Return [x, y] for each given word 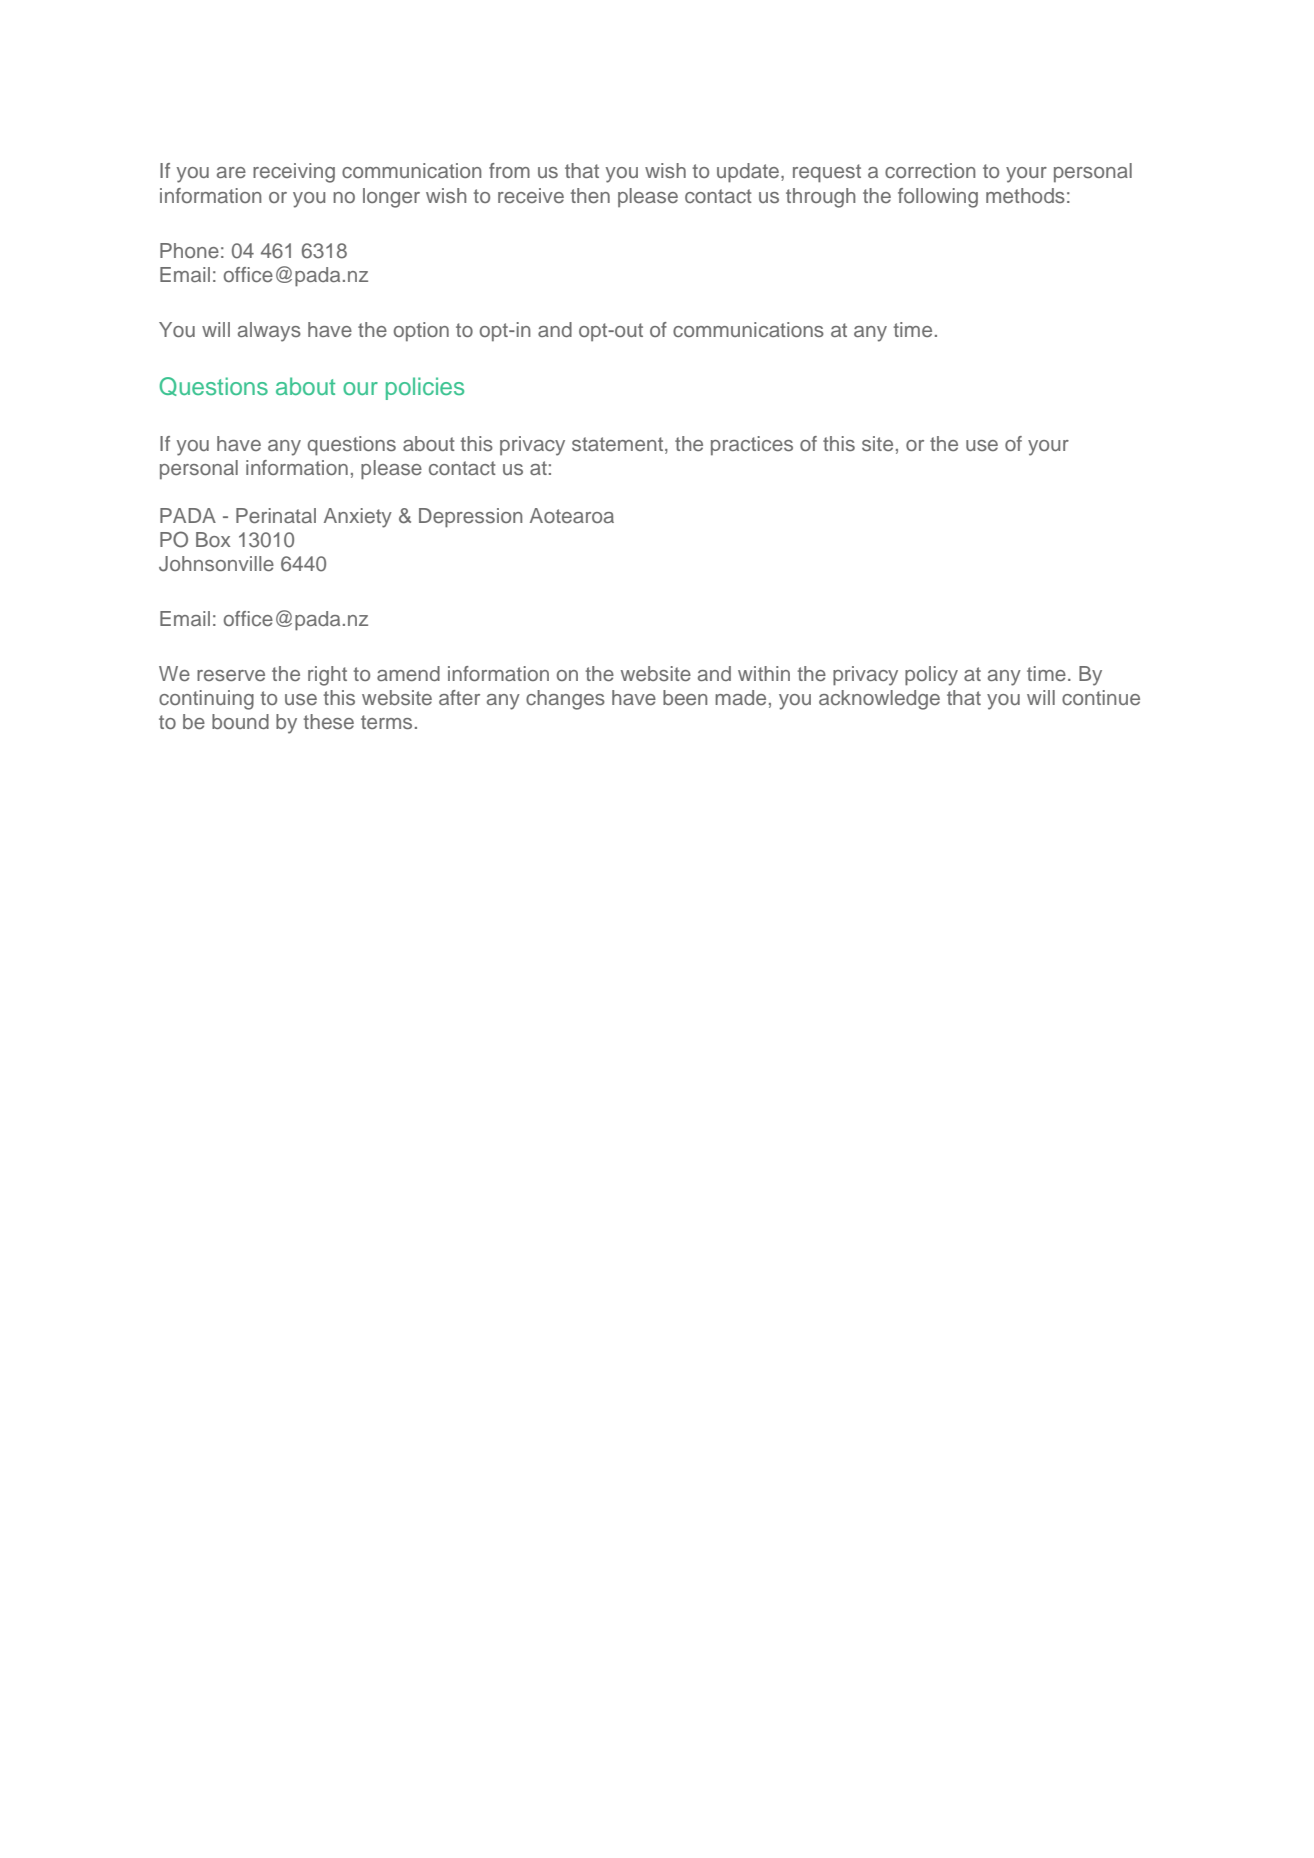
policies [425, 388]
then [590, 195]
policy [931, 676]
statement [619, 444]
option [421, 331]
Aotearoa [572, 515]
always [269, 332]
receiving [294, 173]
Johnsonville [216, 564]
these [328, 721]
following [938, 198]
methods [1025, 195]
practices [752, 445]
